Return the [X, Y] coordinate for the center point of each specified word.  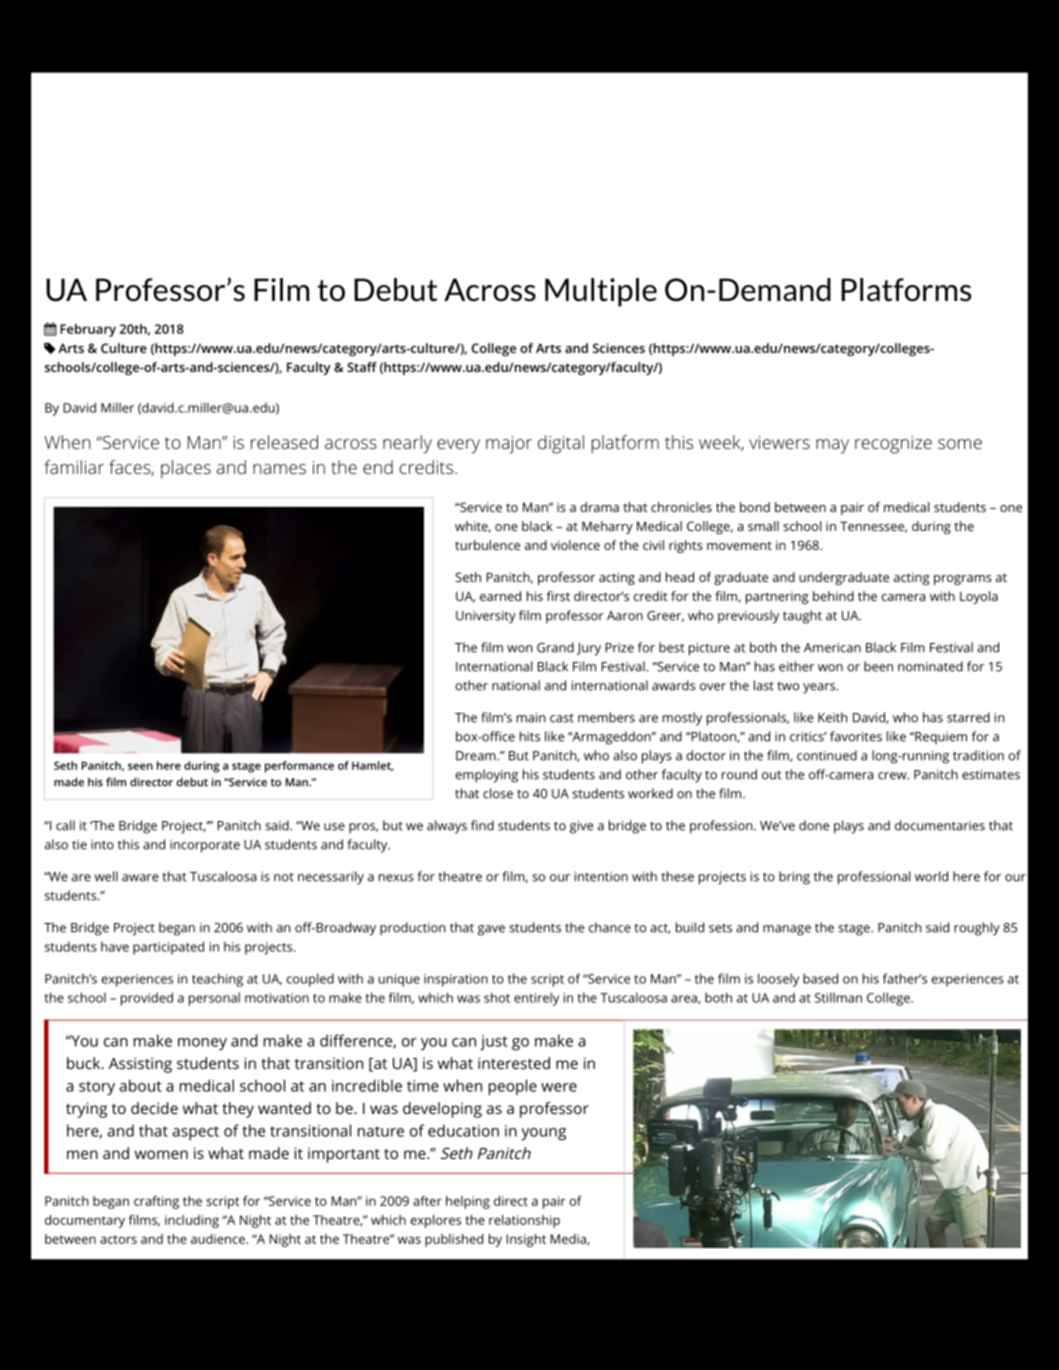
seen [140, 766]
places [186, 469]
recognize [893, 445]
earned [500, 596]
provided [147, 999]
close [498, 793]
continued [827, 755]
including [192, 1221]
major [509, 445]
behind [833, 596]
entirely [536, 999]
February [88, 330]
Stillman [838, 997]
